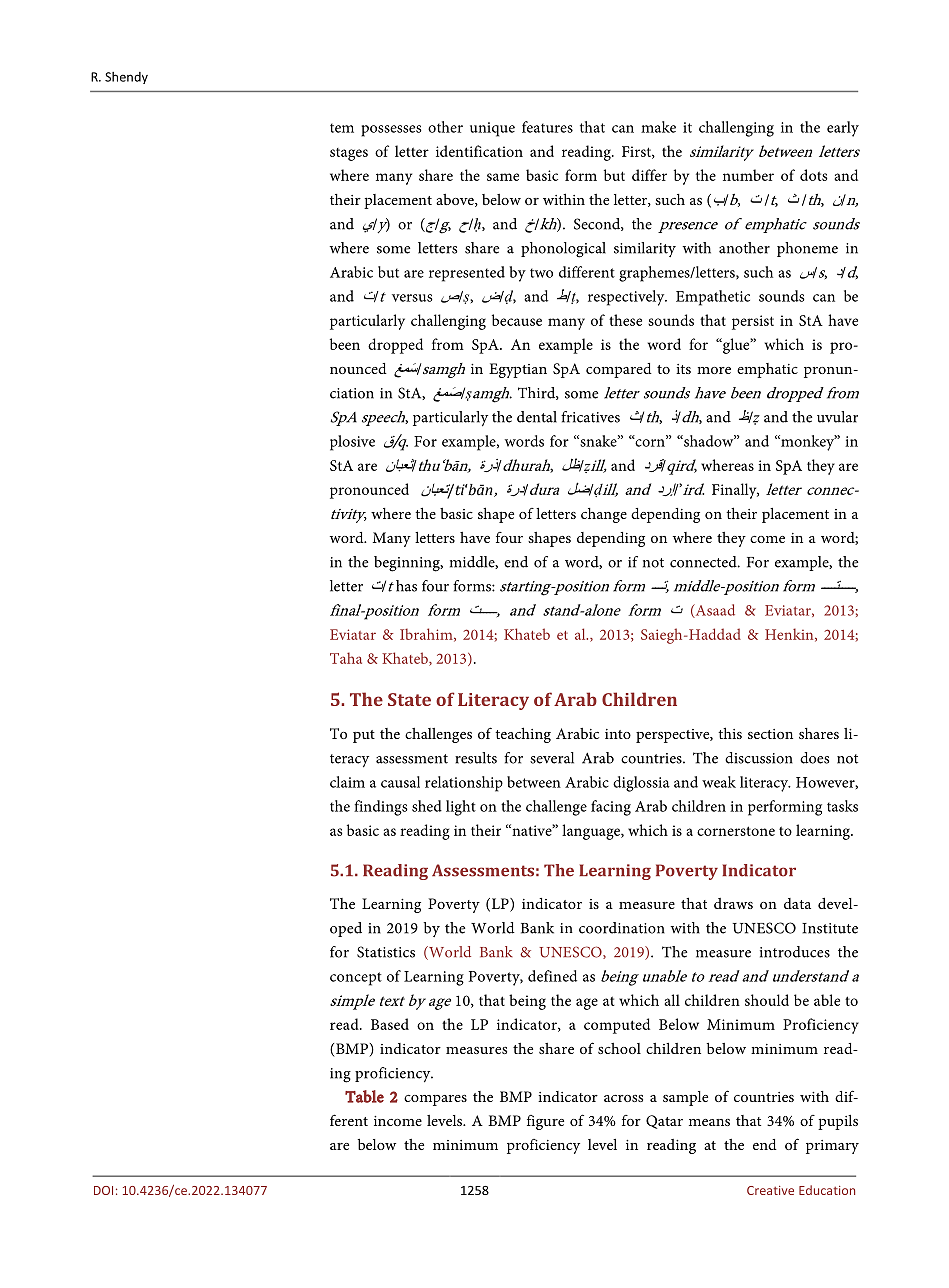  Describe the element at coordinates (770, 1190) in the screenshot. I see `Creative` at that location.
